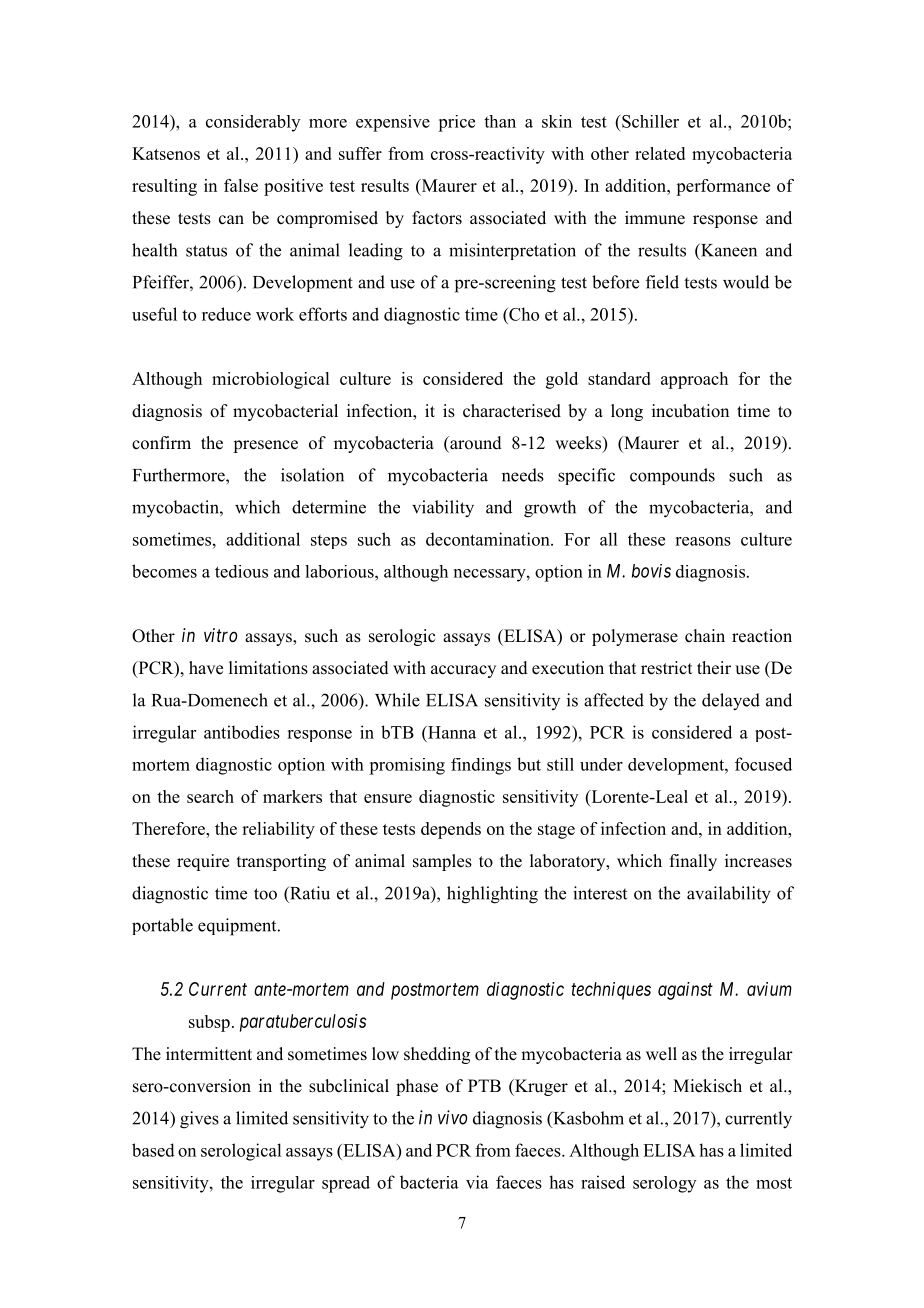  I want to click on decontamination, so click(489, 539).
